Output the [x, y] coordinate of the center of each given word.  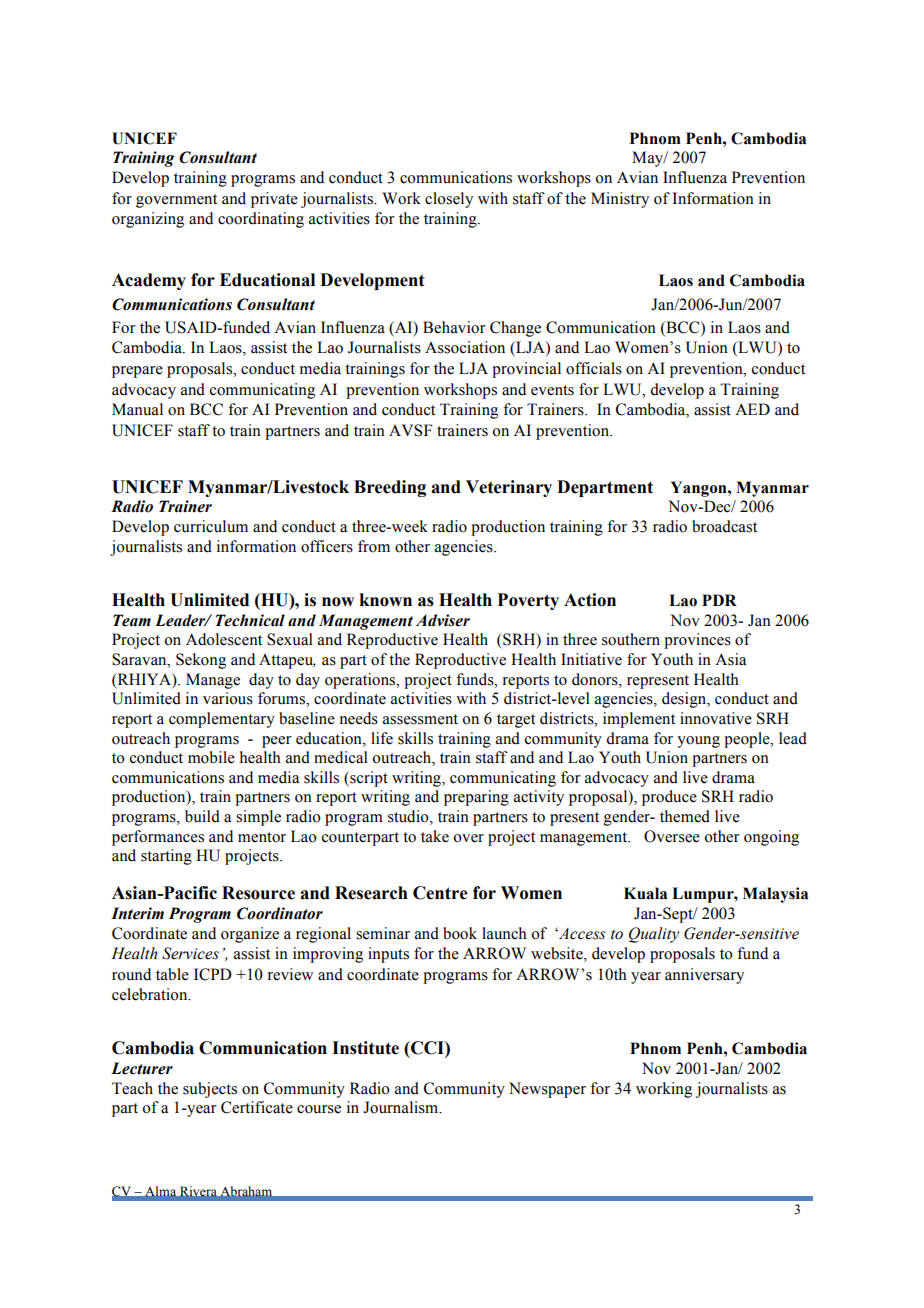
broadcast [724, 526]
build [202, 816]
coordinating [261, 220]
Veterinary [509, 488]
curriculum [211, 526]
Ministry [620, 200]
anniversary [704, 976]
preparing [476, 798]
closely [449, 200]
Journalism [402, 1107]
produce [669, 798]
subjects [210, 1090]
